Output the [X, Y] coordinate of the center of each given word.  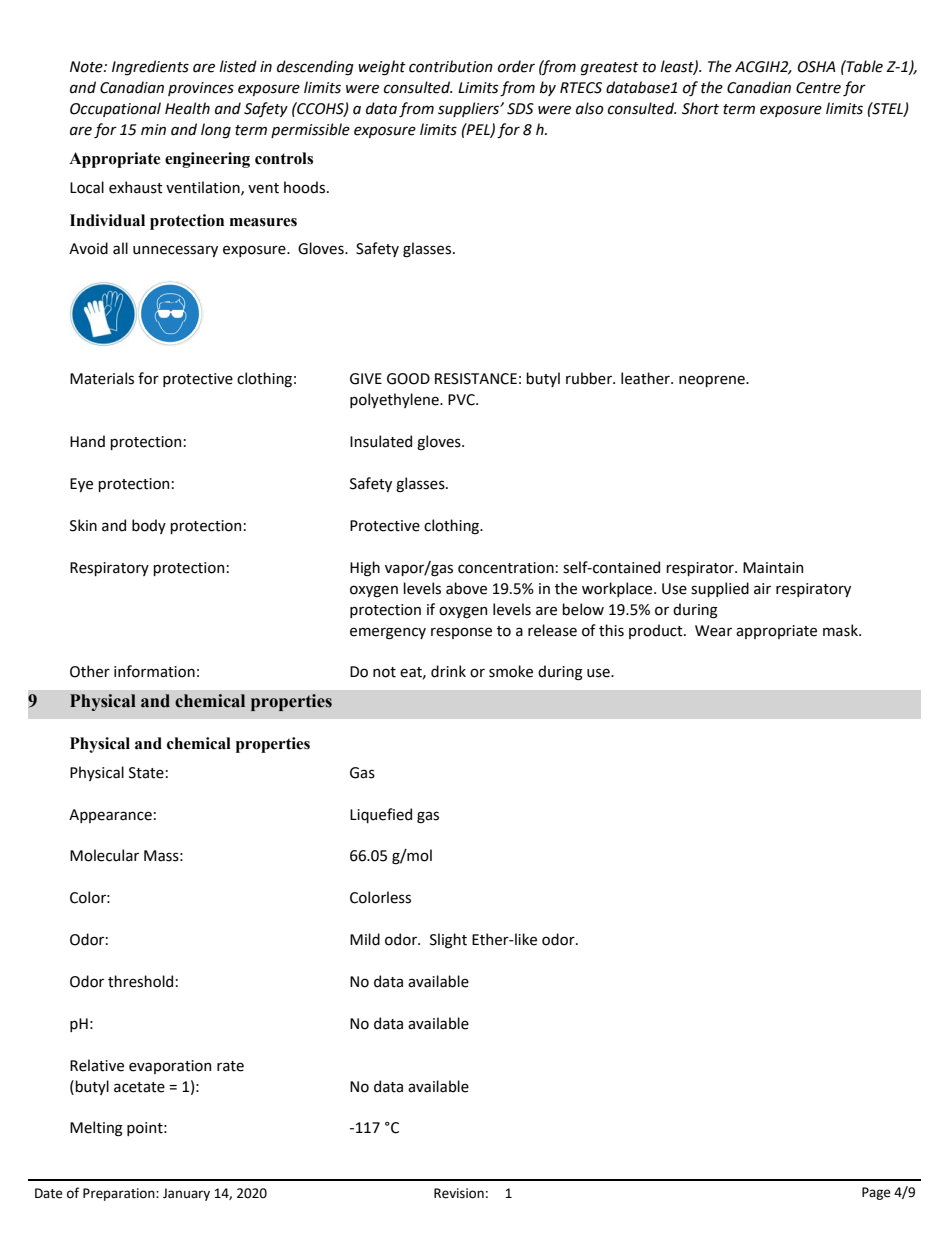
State [146, 773]
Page [876, 1193]
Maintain [773, 568]
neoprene [713, 381]
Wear [713, 631]
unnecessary [175, 251]
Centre [818, 88]
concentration [506, 568]
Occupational [115, 109]
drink [448, 671]
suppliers [470, 109]
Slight [448, 941]
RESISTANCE [476, 379]
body [149, 526]
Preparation [120, 1194]
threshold [140, 981]
